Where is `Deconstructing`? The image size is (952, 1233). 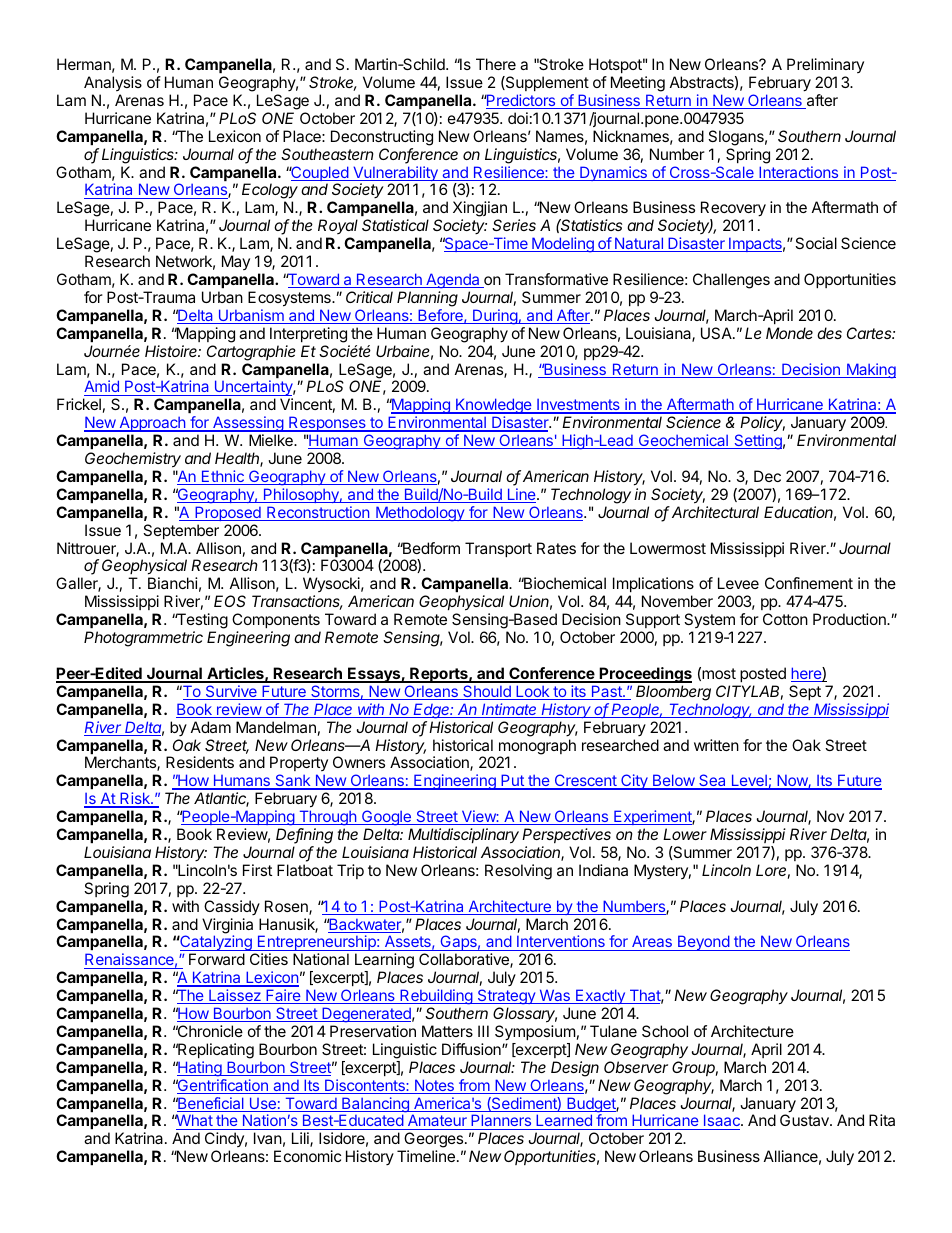
Deconstructing is located at coordinates (382, 138).
